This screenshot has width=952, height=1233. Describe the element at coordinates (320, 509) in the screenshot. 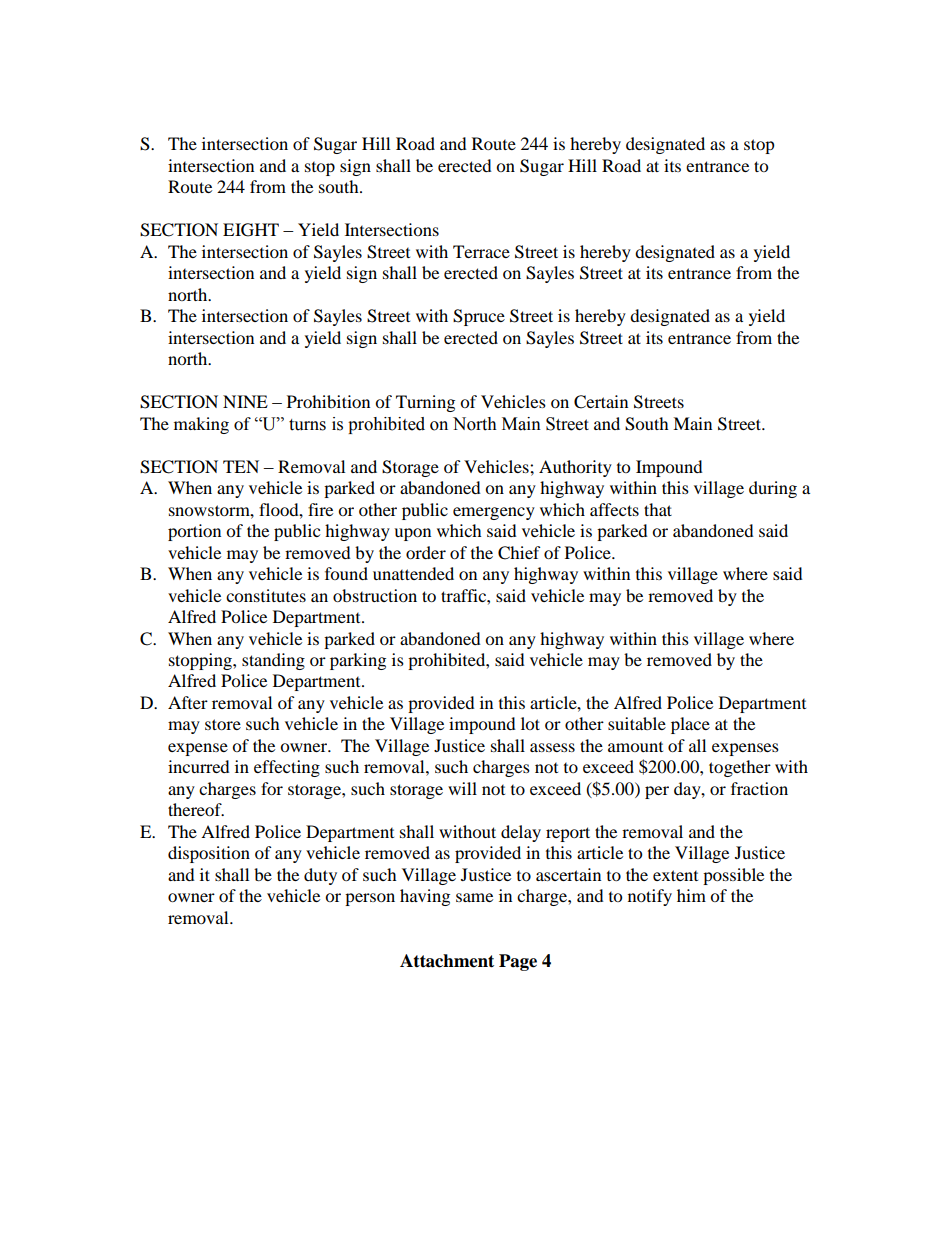

I see `fire` at that location.
